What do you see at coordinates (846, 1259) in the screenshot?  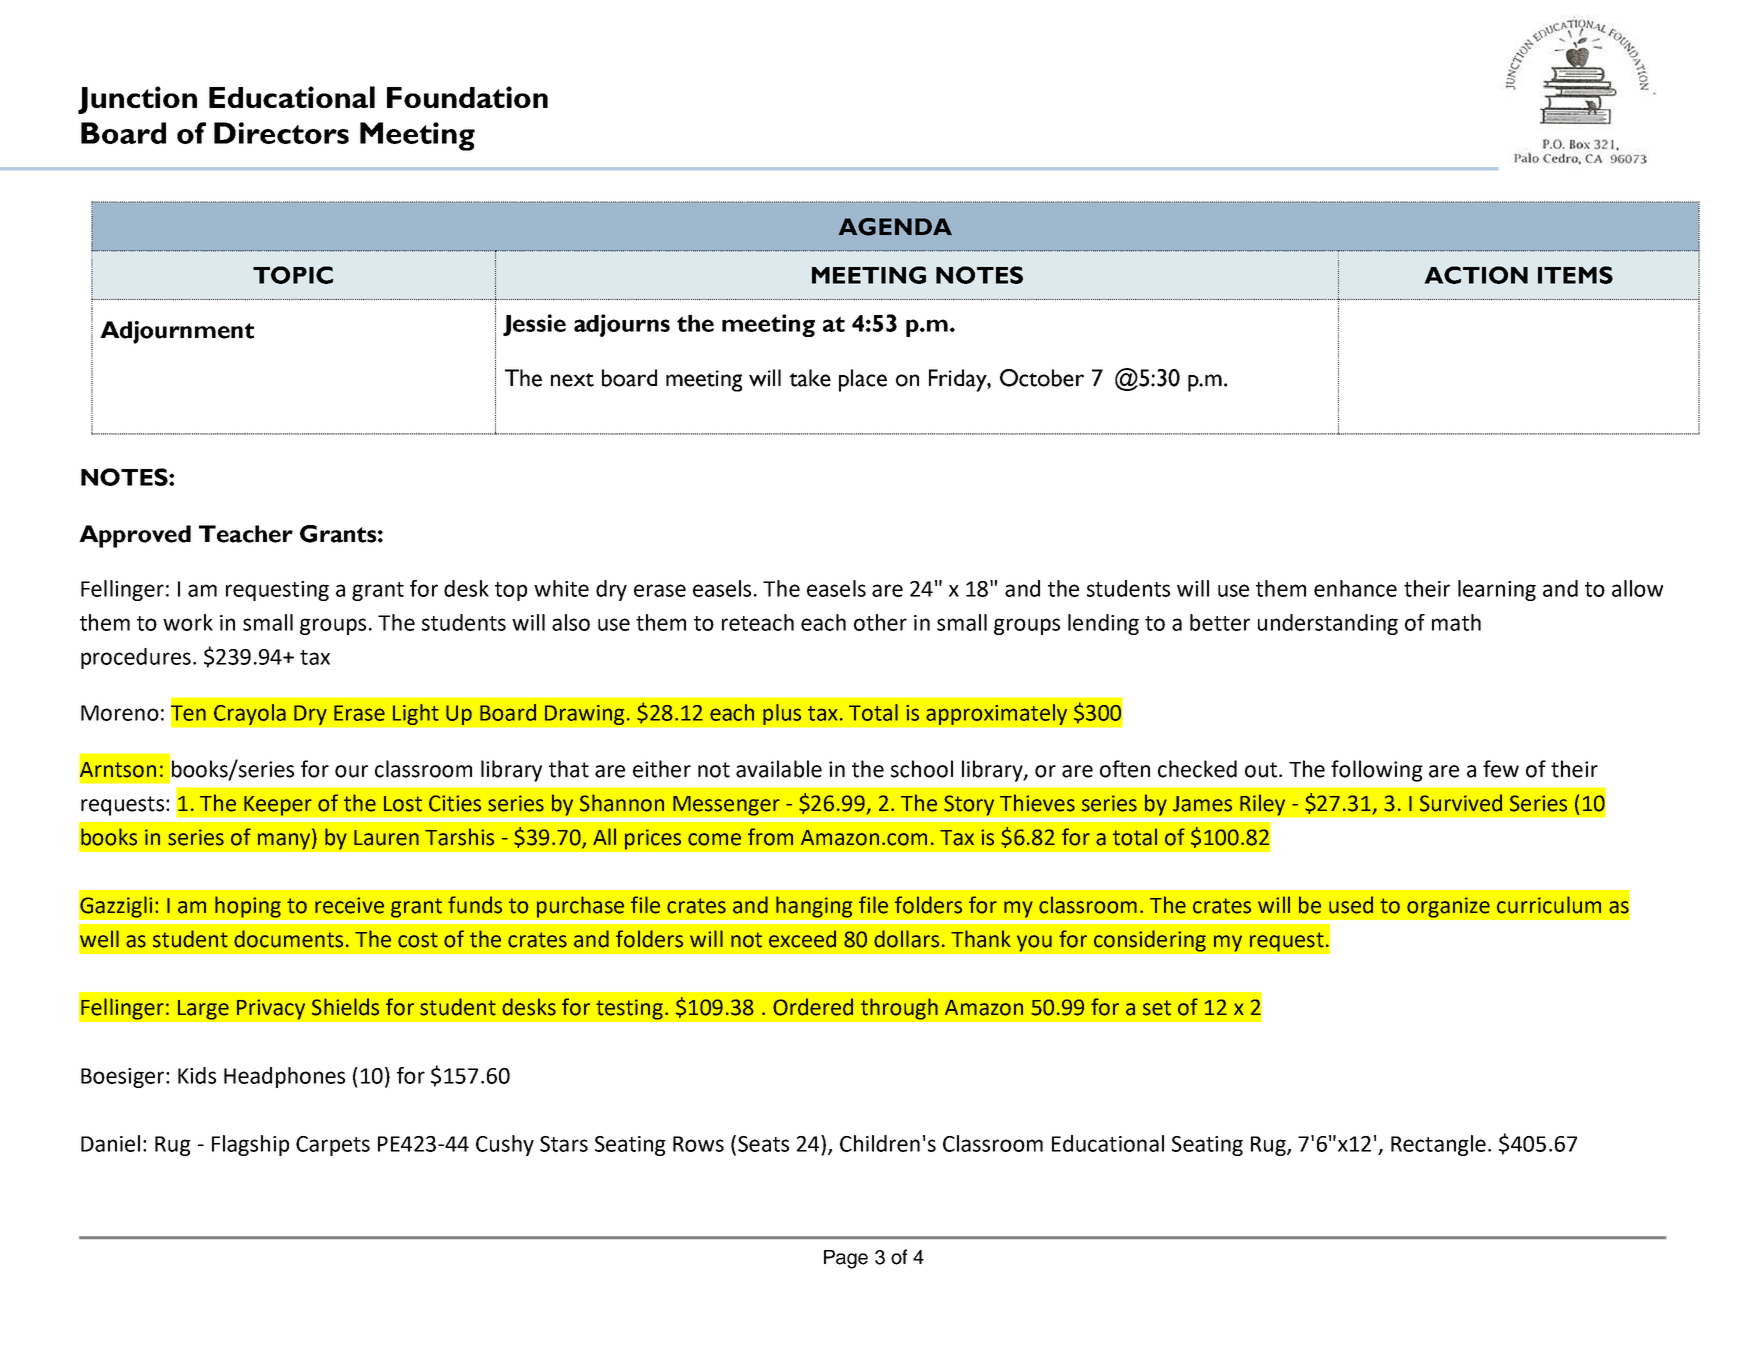 I see `Page` at bounding box center [846, 1259].
